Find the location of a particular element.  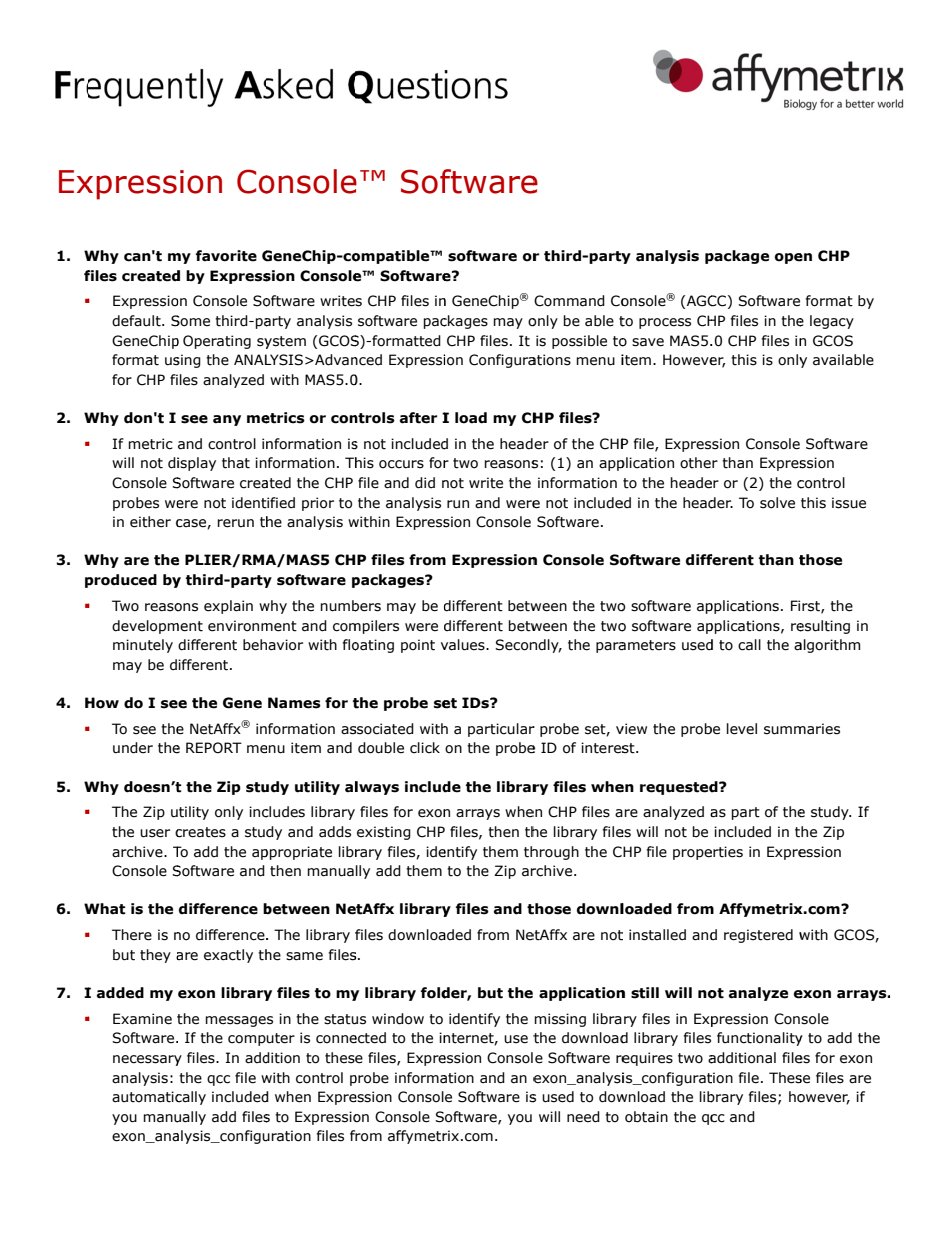

point is located at coordinates (418, 646).
